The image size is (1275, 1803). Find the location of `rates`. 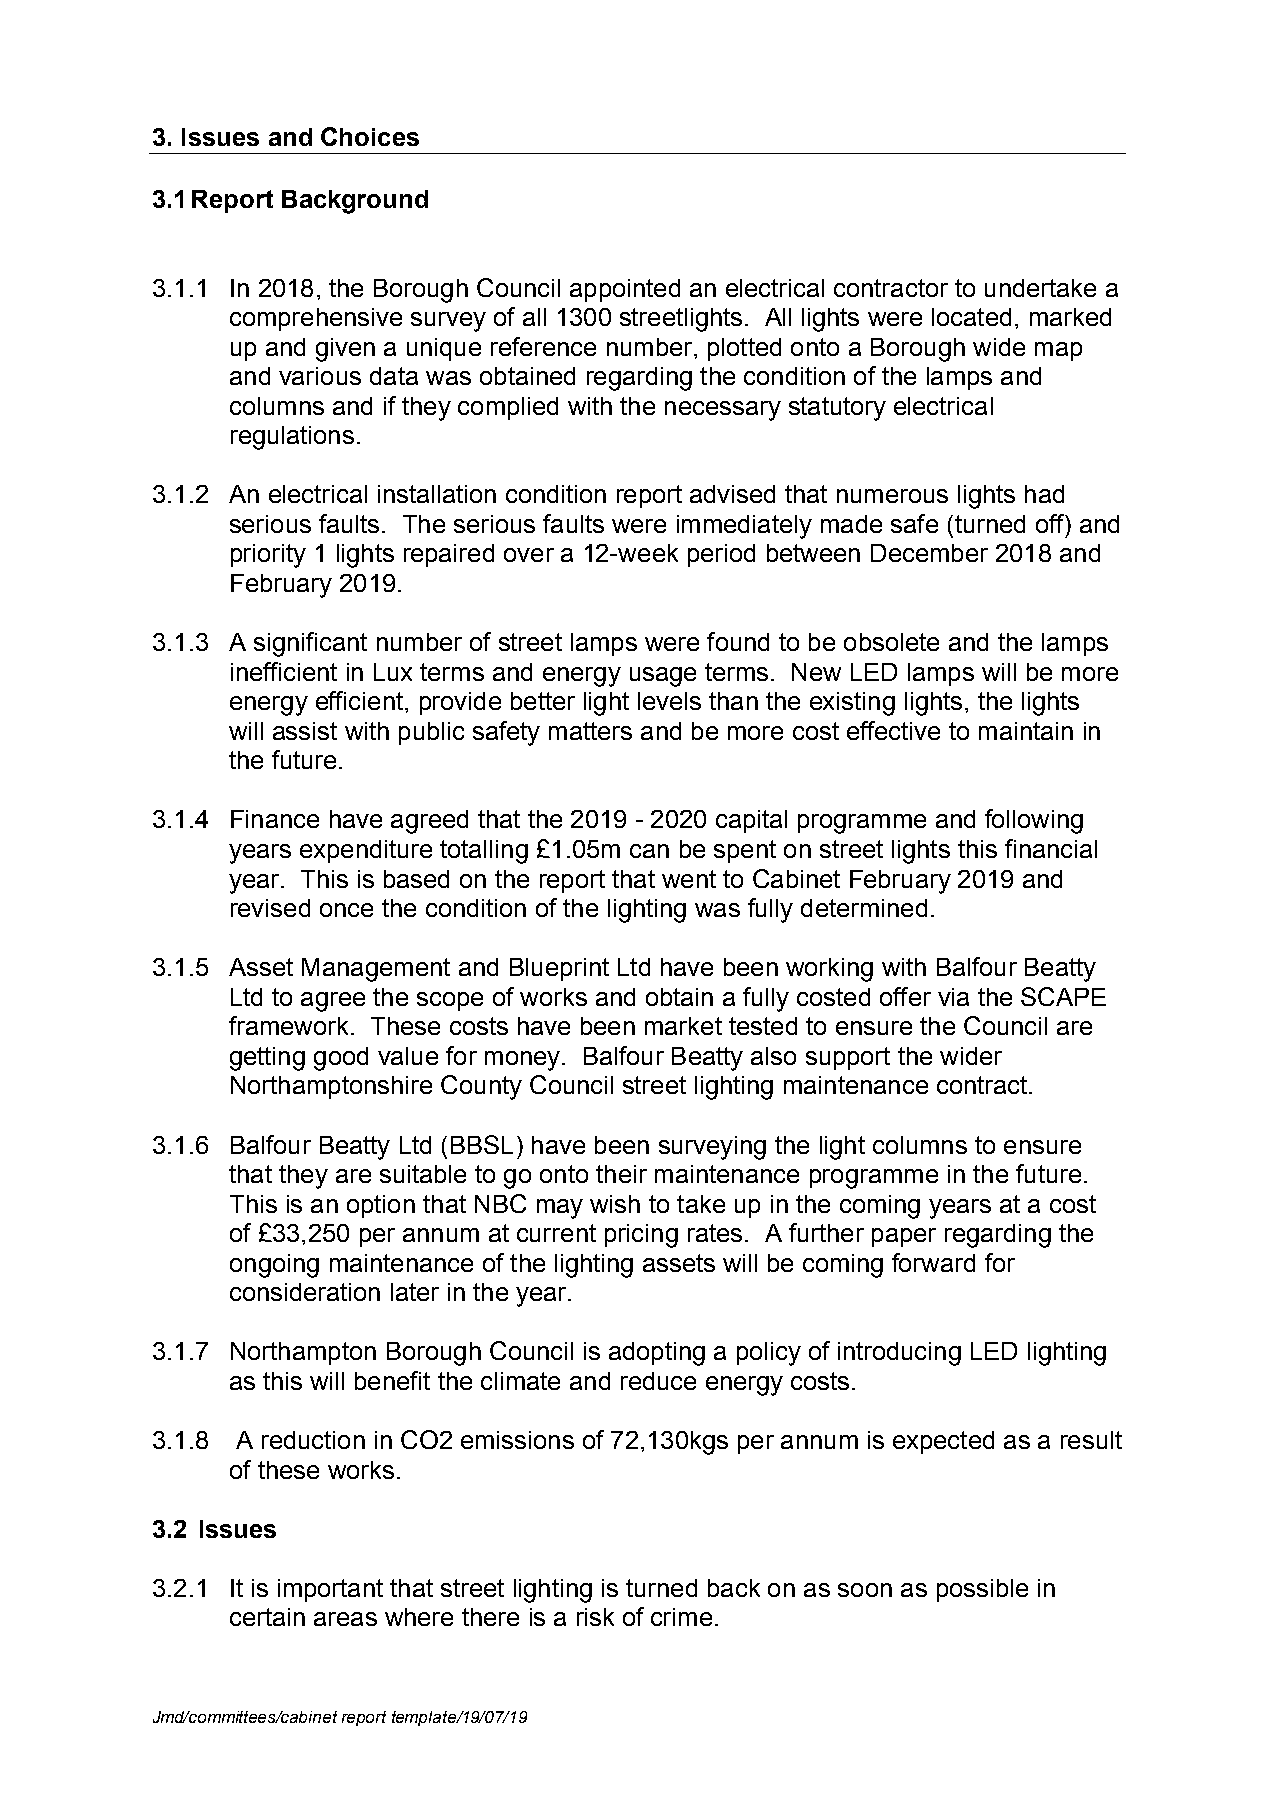

rates is located at coordinates (715, 1233).
